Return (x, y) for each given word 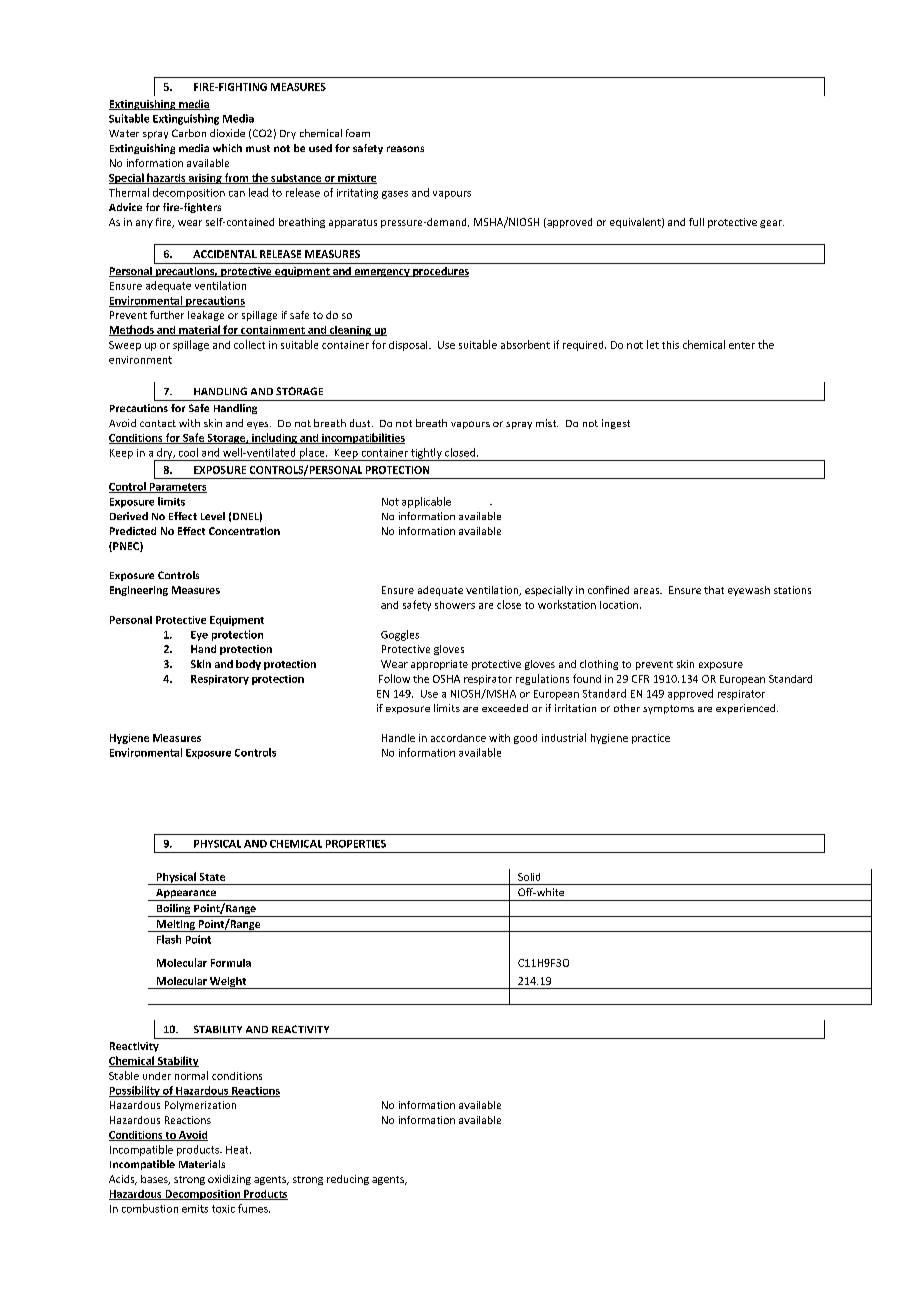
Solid (529, 877)
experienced (747, 709)
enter (742, 345)
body (248, 665)
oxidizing (229, 1180)
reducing (348, 1180)
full (696, 222)
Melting (175, 926)
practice (651, 739)
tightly (426, 454)
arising (205, 179)
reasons (405, 149)
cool (188, 452)
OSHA (446, 679)
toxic (223, 1209)
